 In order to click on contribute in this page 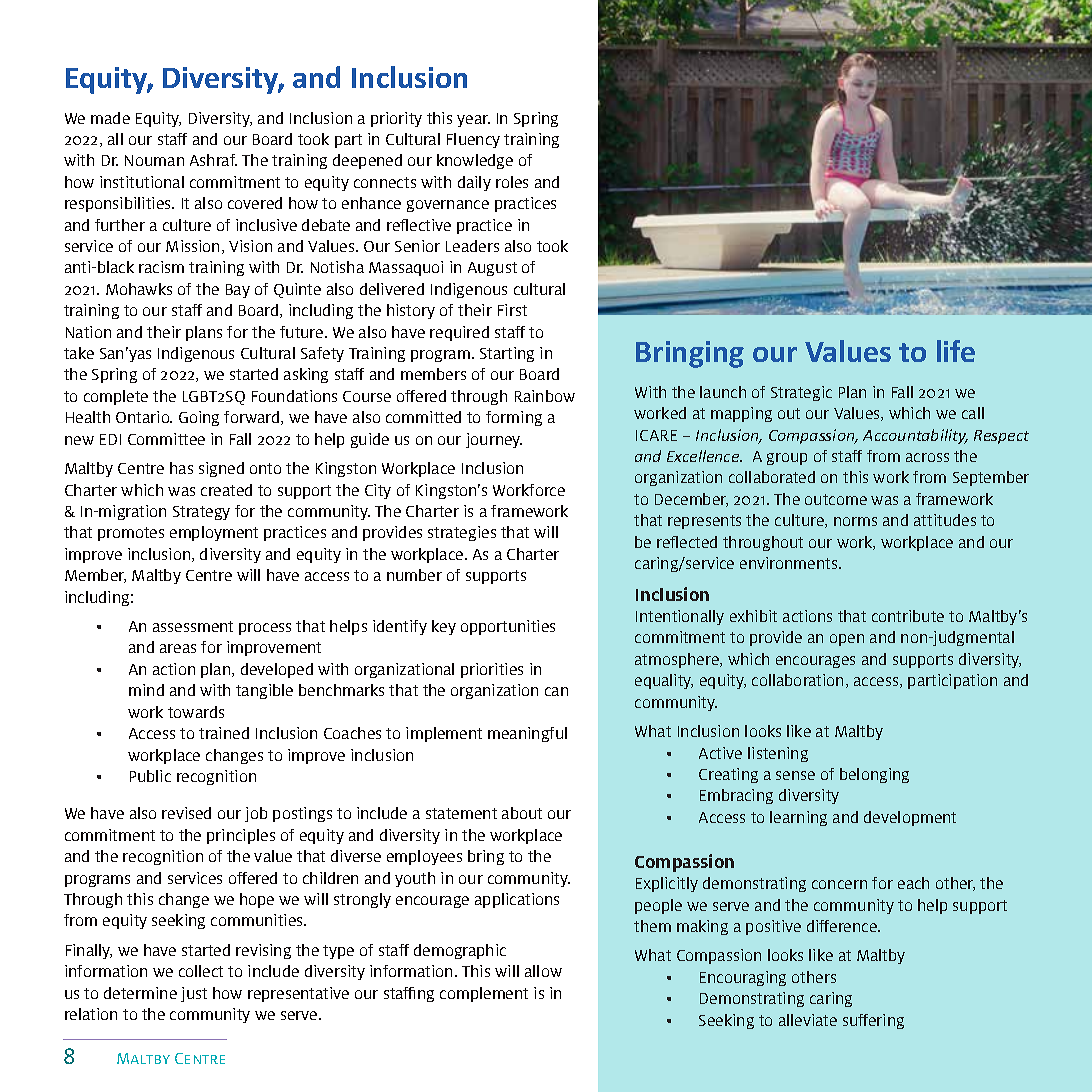, I will do `click(908, 616)`.
